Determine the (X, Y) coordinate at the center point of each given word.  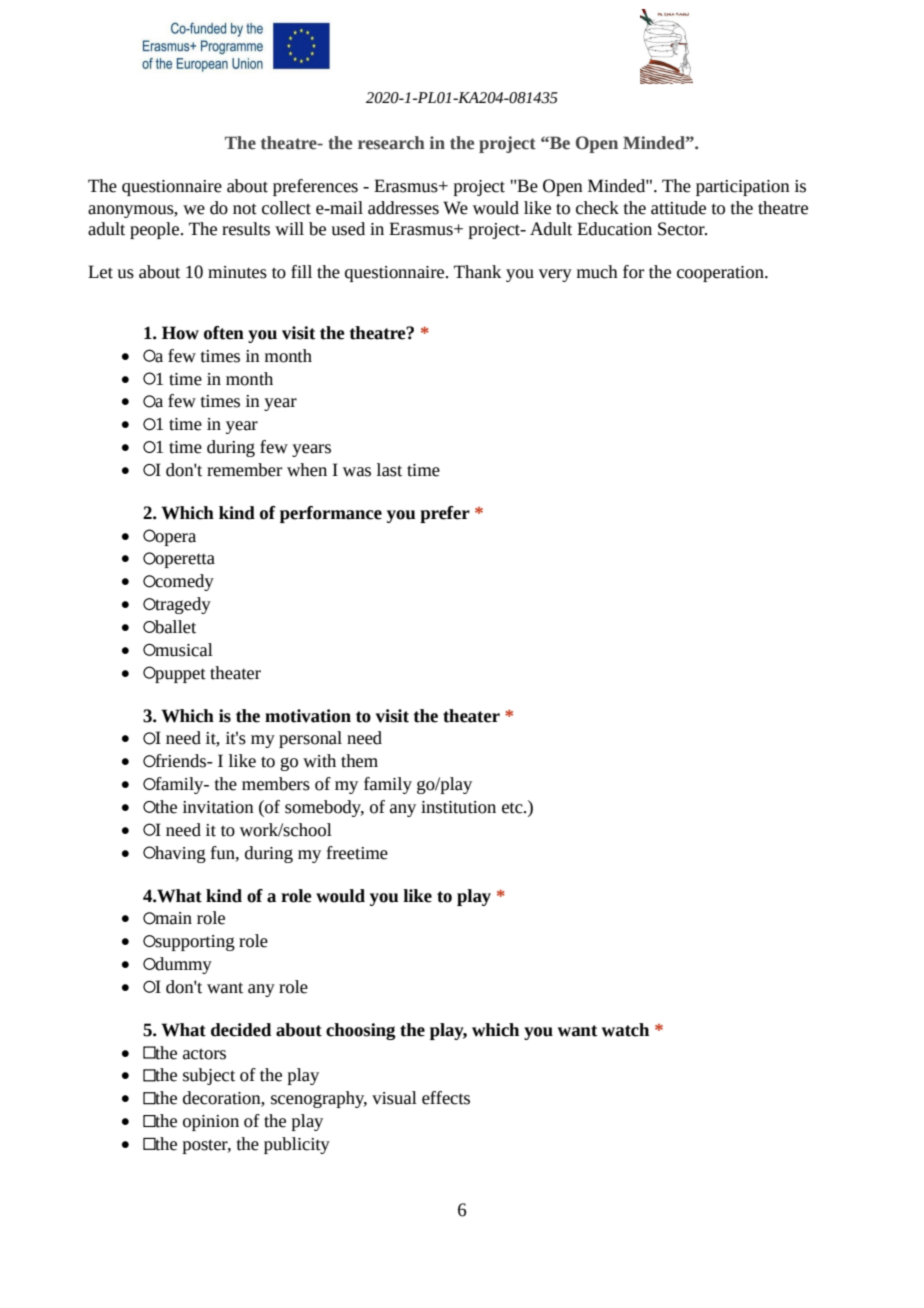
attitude (678, 208)
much (597, 272)
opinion (211, 1123)
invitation (218, 807)
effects (446, 1098)
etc (513, 808)
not (245, 209)
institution (458, 807)
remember (244, 470)
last (389, 470)
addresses (403, 208)
